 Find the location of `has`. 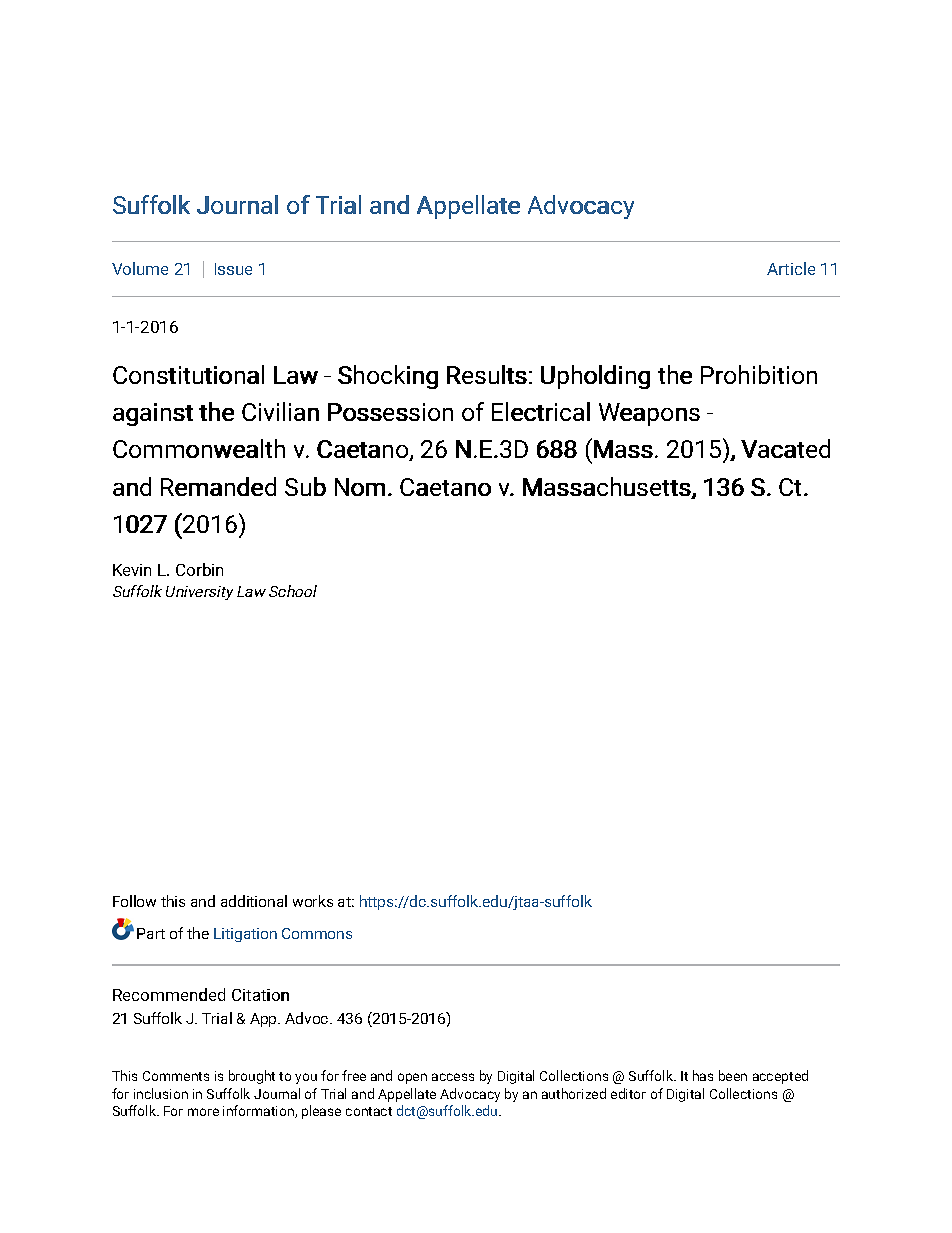

has is located at coordinates (703, 1075).
